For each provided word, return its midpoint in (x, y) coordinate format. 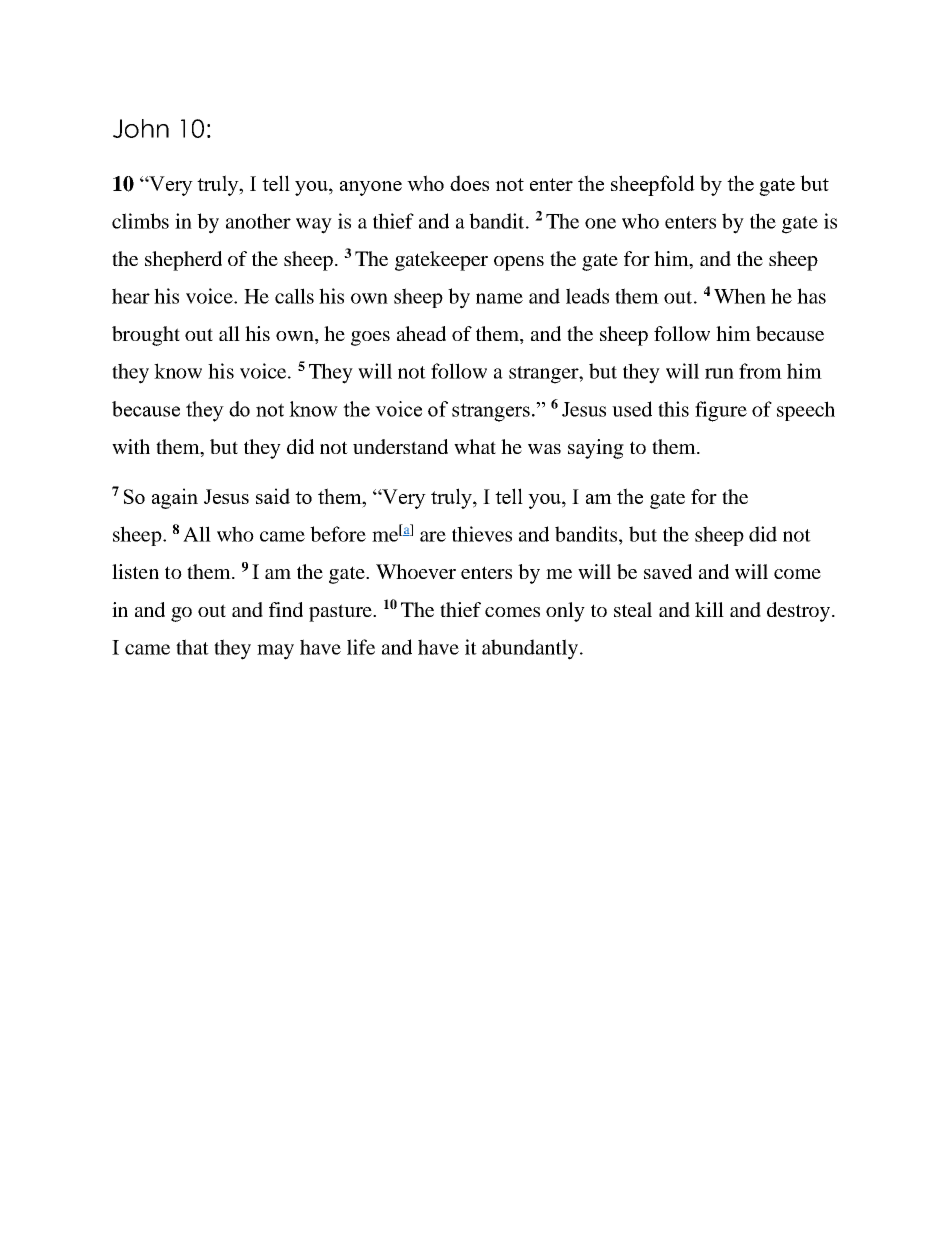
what (475, 446)
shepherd (183, 261)
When (740, 296)
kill (709, 609)
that (192, 647)
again (175, 498)
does (469, 183)
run (719, 373)
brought (146, 336)
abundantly (531, 649)
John (141, 128)
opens (519, 263)
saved (668, 571)
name (499, 298)
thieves (482, 534)
